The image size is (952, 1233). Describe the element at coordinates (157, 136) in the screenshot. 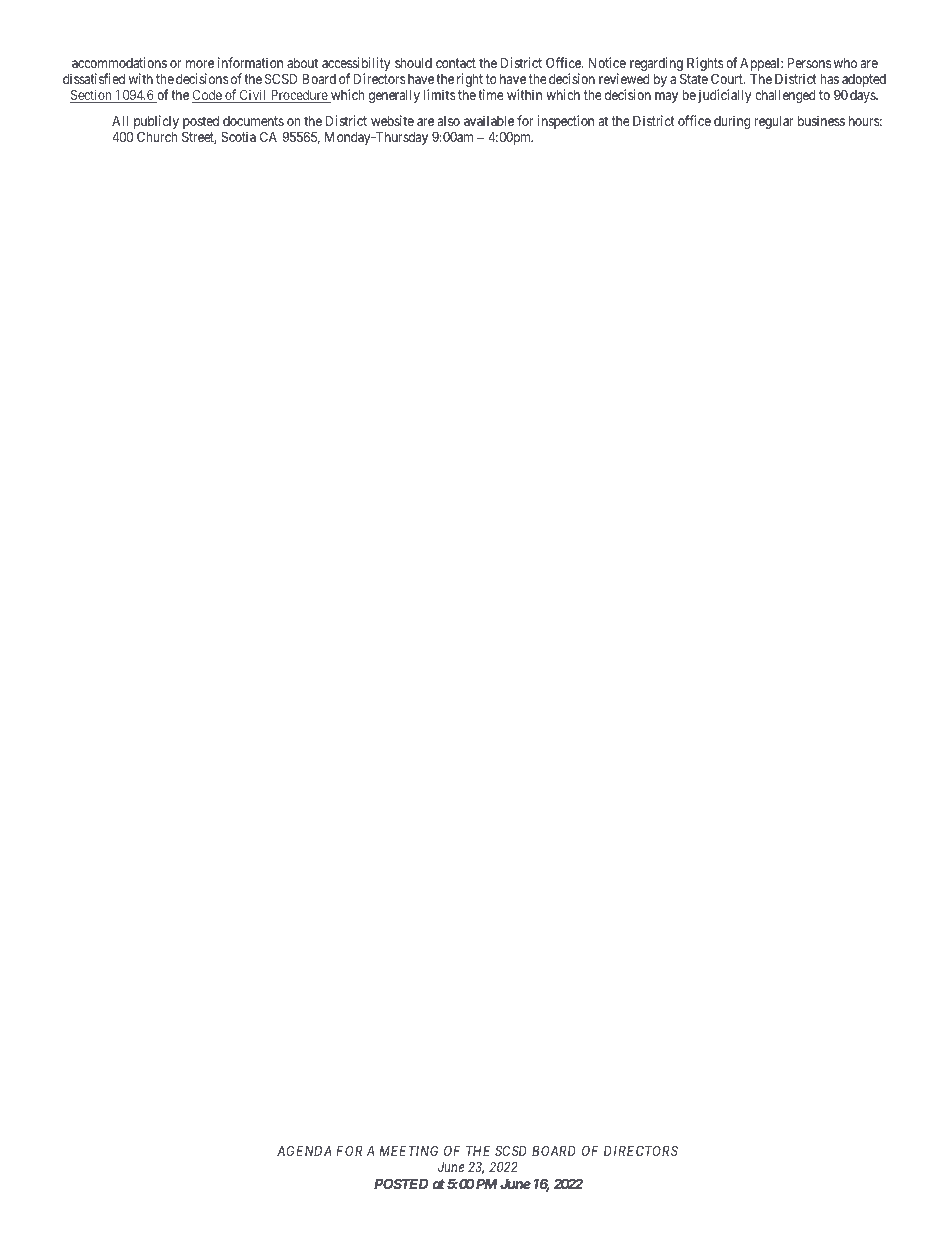

I see `Church` at that location.
